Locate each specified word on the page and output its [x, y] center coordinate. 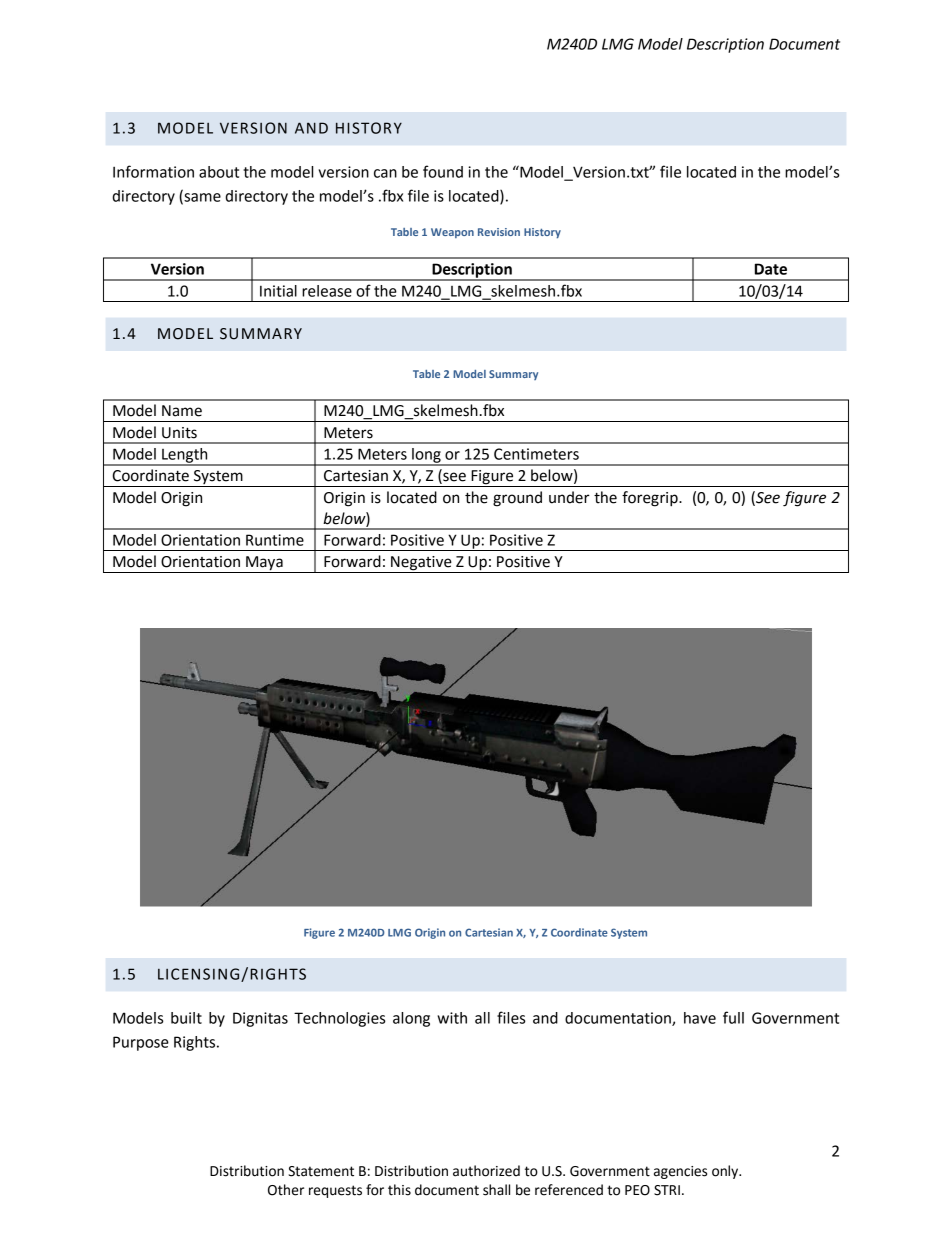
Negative [421, 564]
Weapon [452, 233]
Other [286, 1190]
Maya [264, 564]
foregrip [651, 499]
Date [771, 269]
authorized [486, 1171]
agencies [680, 1172]
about [219, 172]
